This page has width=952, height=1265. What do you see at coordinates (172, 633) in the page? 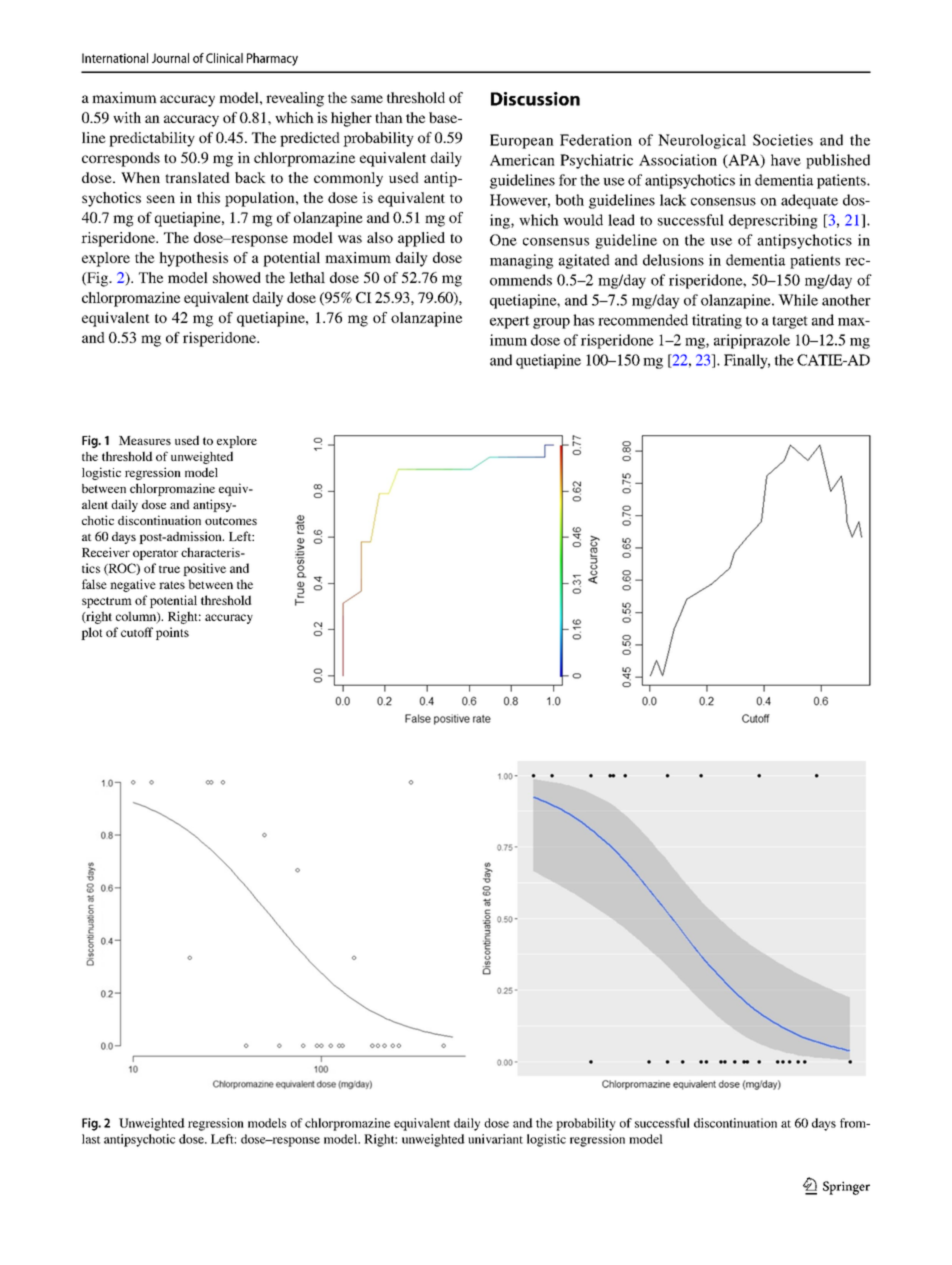
I see `points` at bounding box center [172, 633].
